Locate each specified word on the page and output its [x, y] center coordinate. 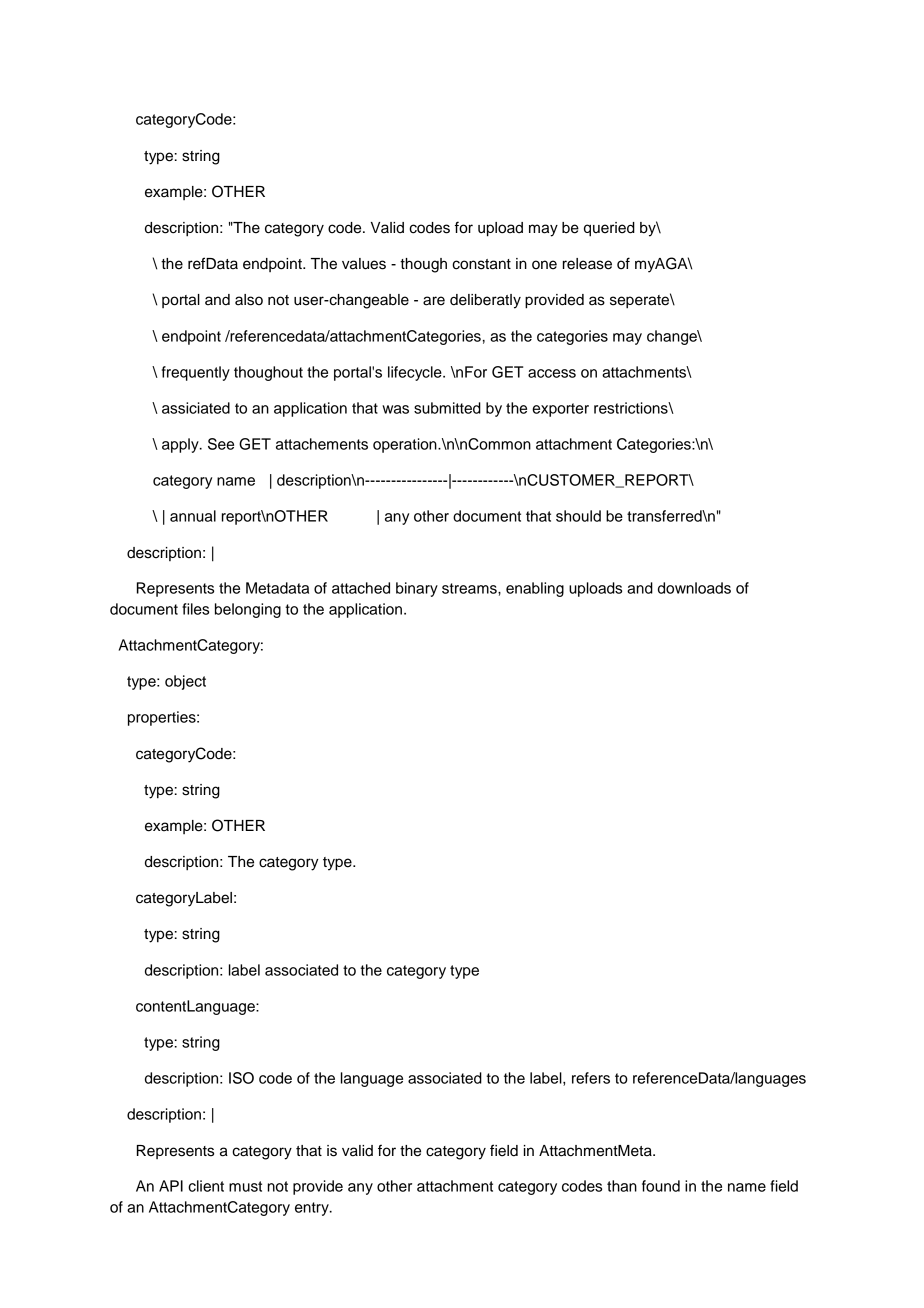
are [434, 301]
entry [313, 1209]
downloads [694, 588]
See [221, 444]
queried [609, 229]
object [185, 682]
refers [591, 1078]
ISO [241, 1078]
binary [417, 589]
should [578, 516]
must [245, 1186]
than [622, 1186]
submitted [447, 408]
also [249, 300]
